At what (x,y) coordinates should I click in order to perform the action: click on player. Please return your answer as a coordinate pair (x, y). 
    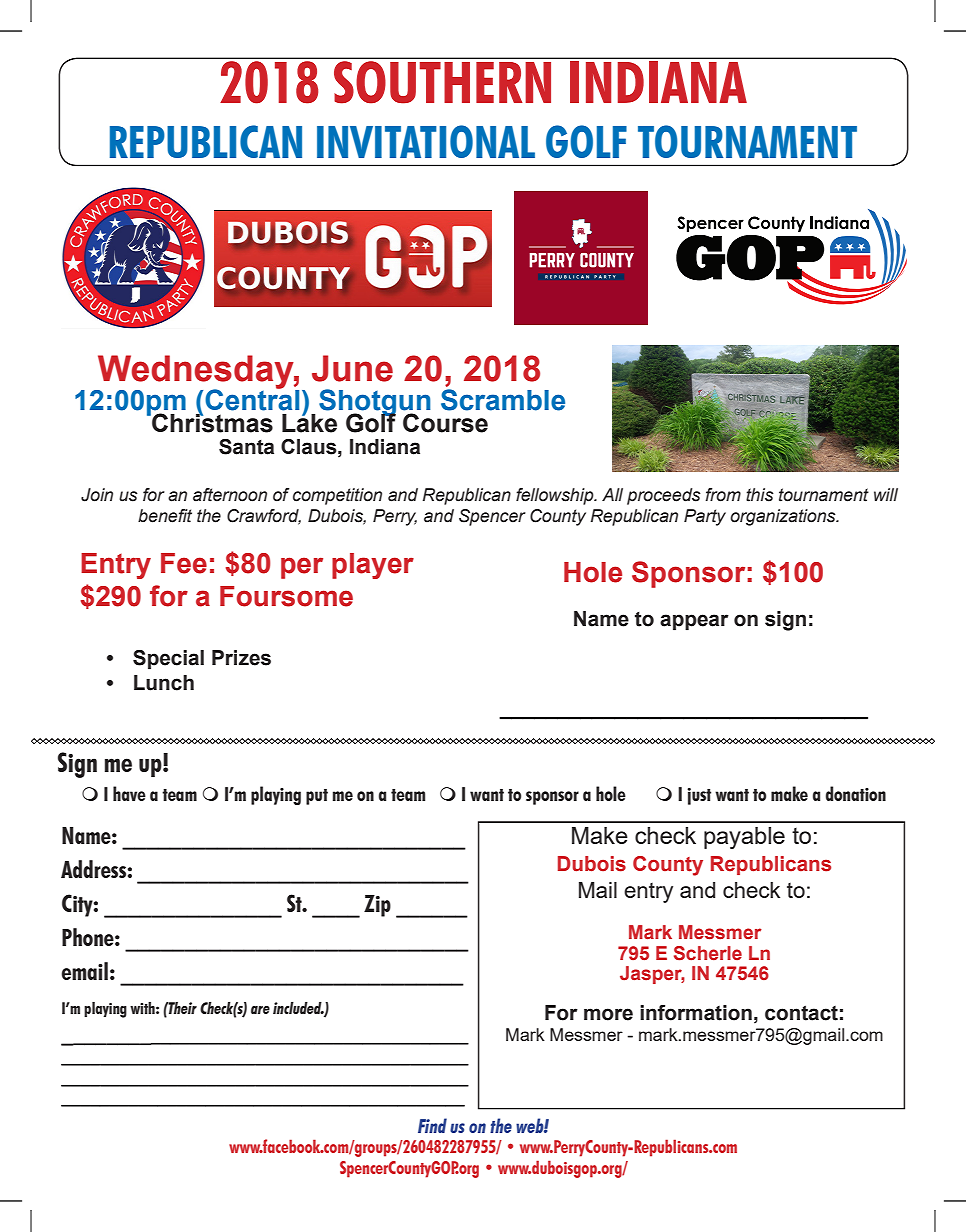
    Looking at the image, I should click on (373, 566).
